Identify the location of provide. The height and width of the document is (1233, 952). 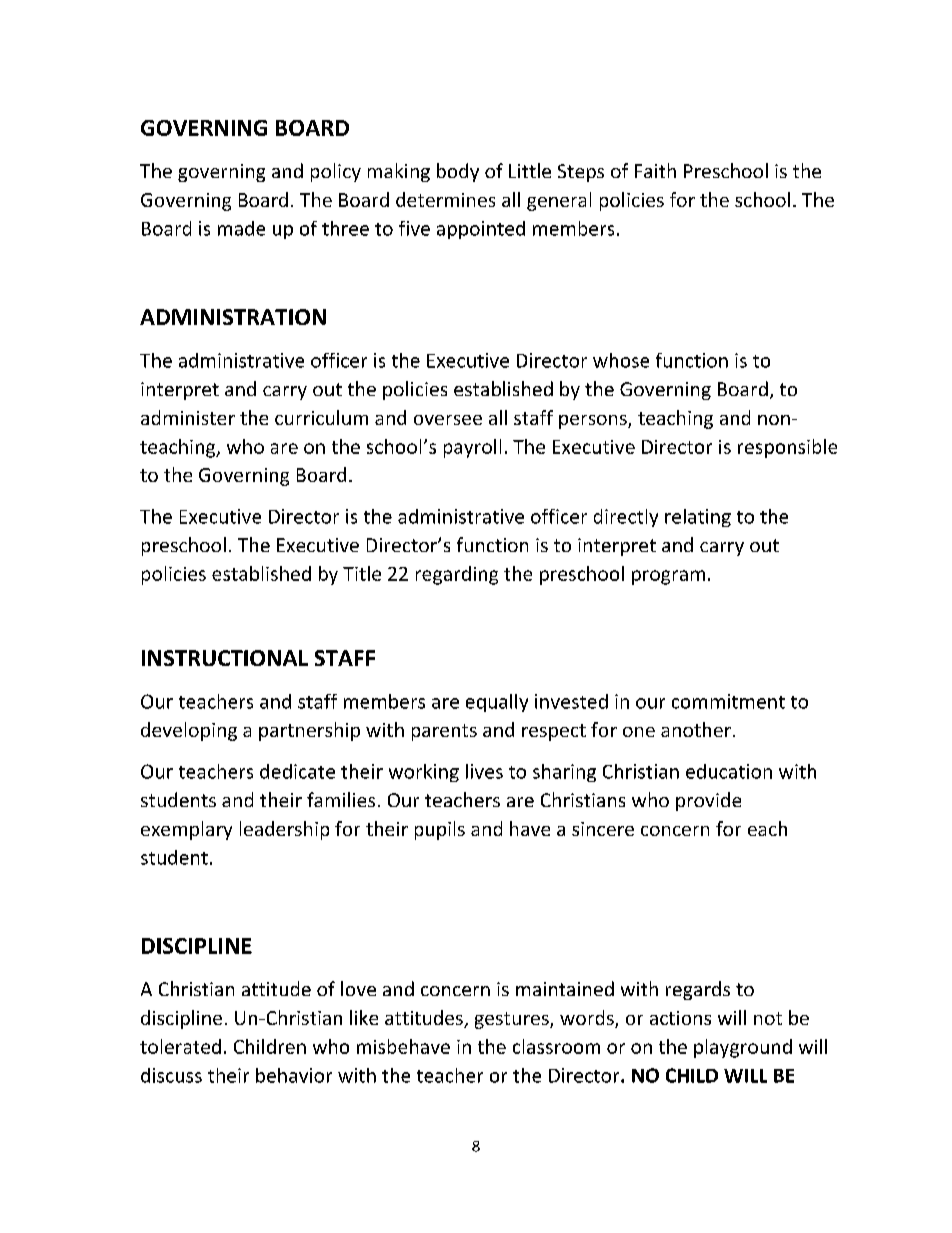
(708, 801).
